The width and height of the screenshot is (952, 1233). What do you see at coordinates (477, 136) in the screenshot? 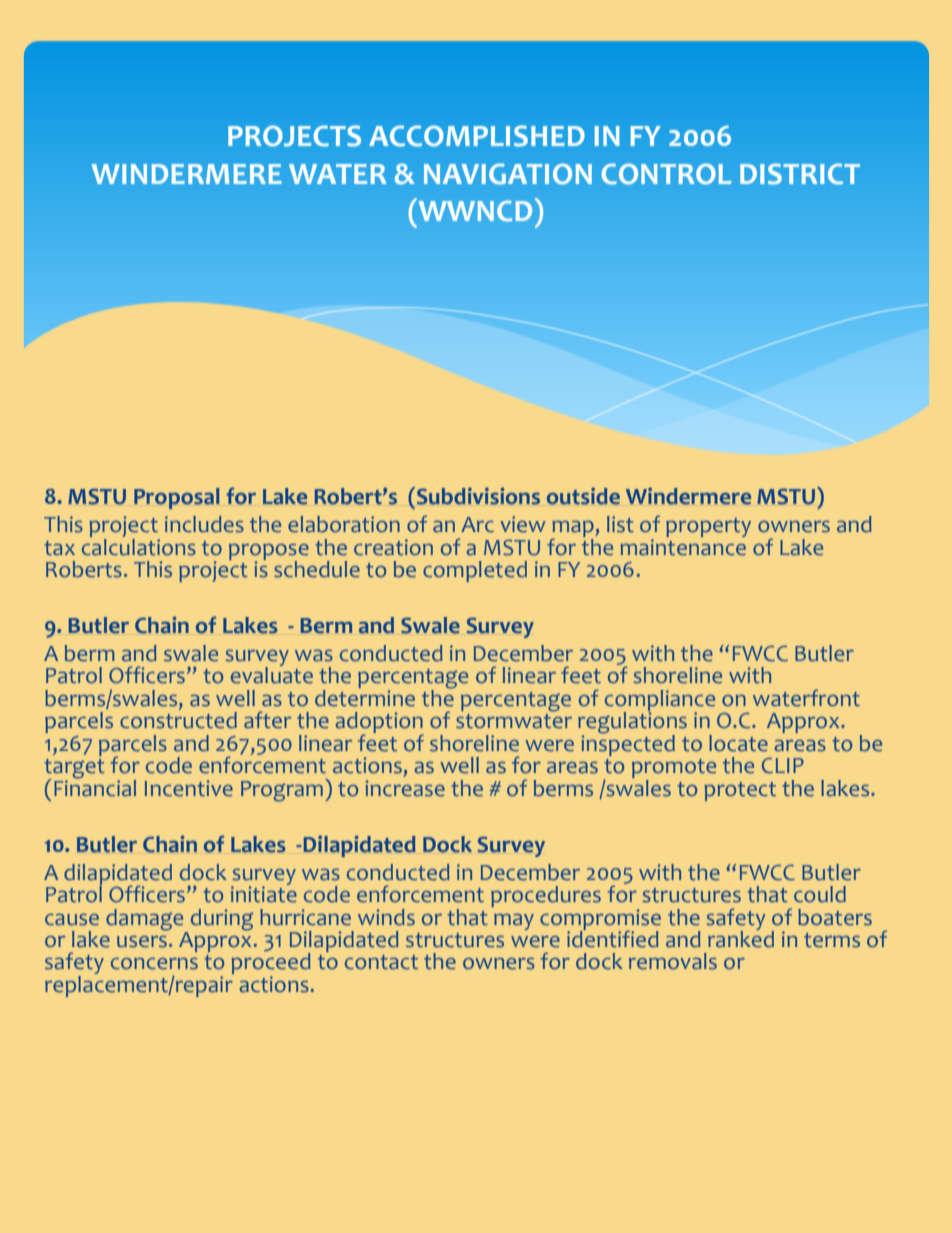
I see `ACCOMPLISHED` at bounding box center [477, 136].
